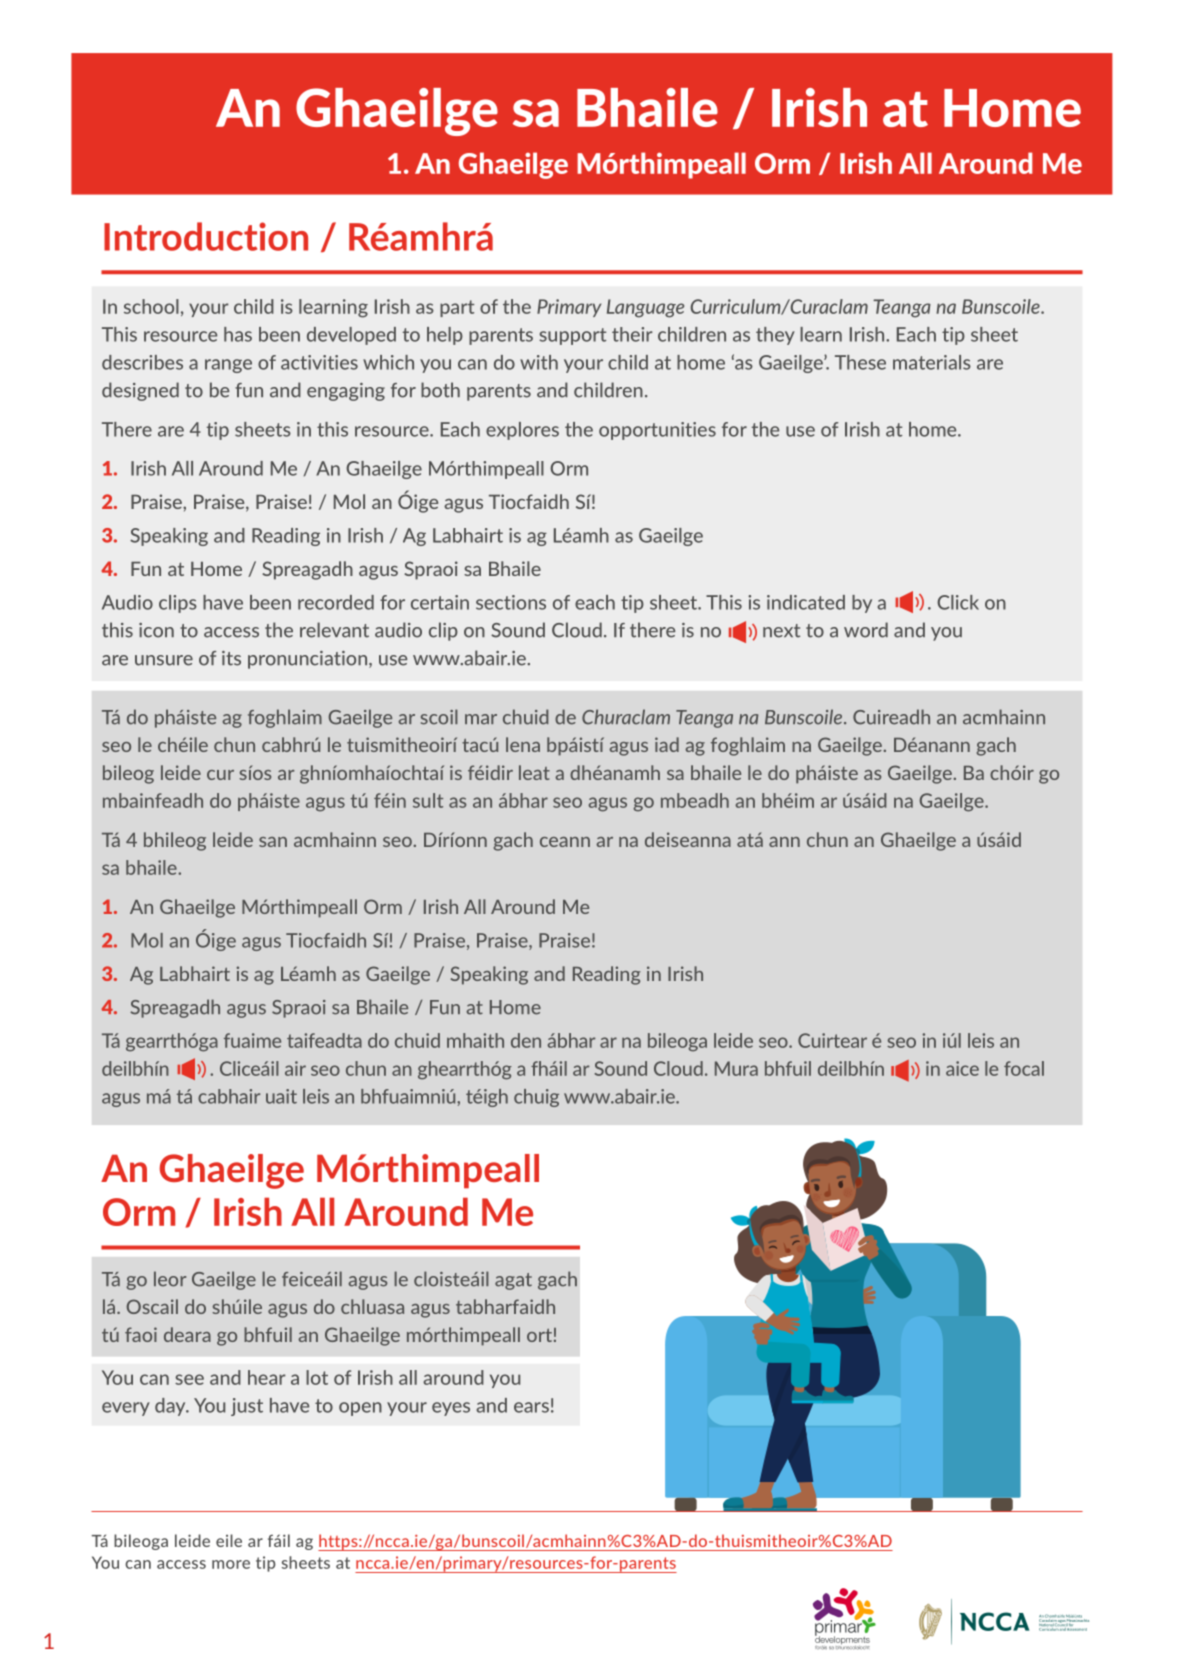  What do you see at coordinates (273, 842) in the image?
I see `san` at bounding box center [273, 842].
